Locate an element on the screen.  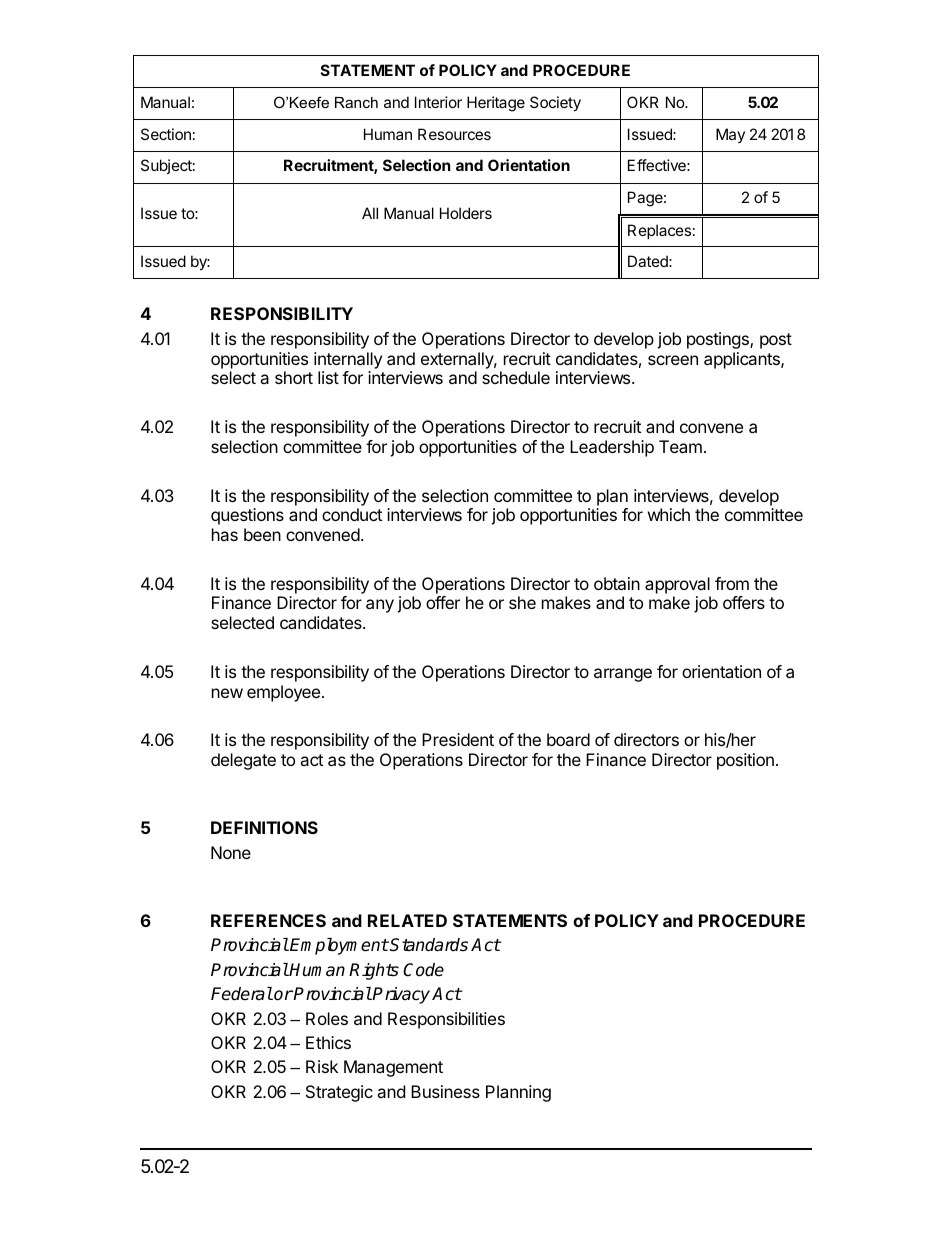
Business is located at coordinates (445, 1091).
